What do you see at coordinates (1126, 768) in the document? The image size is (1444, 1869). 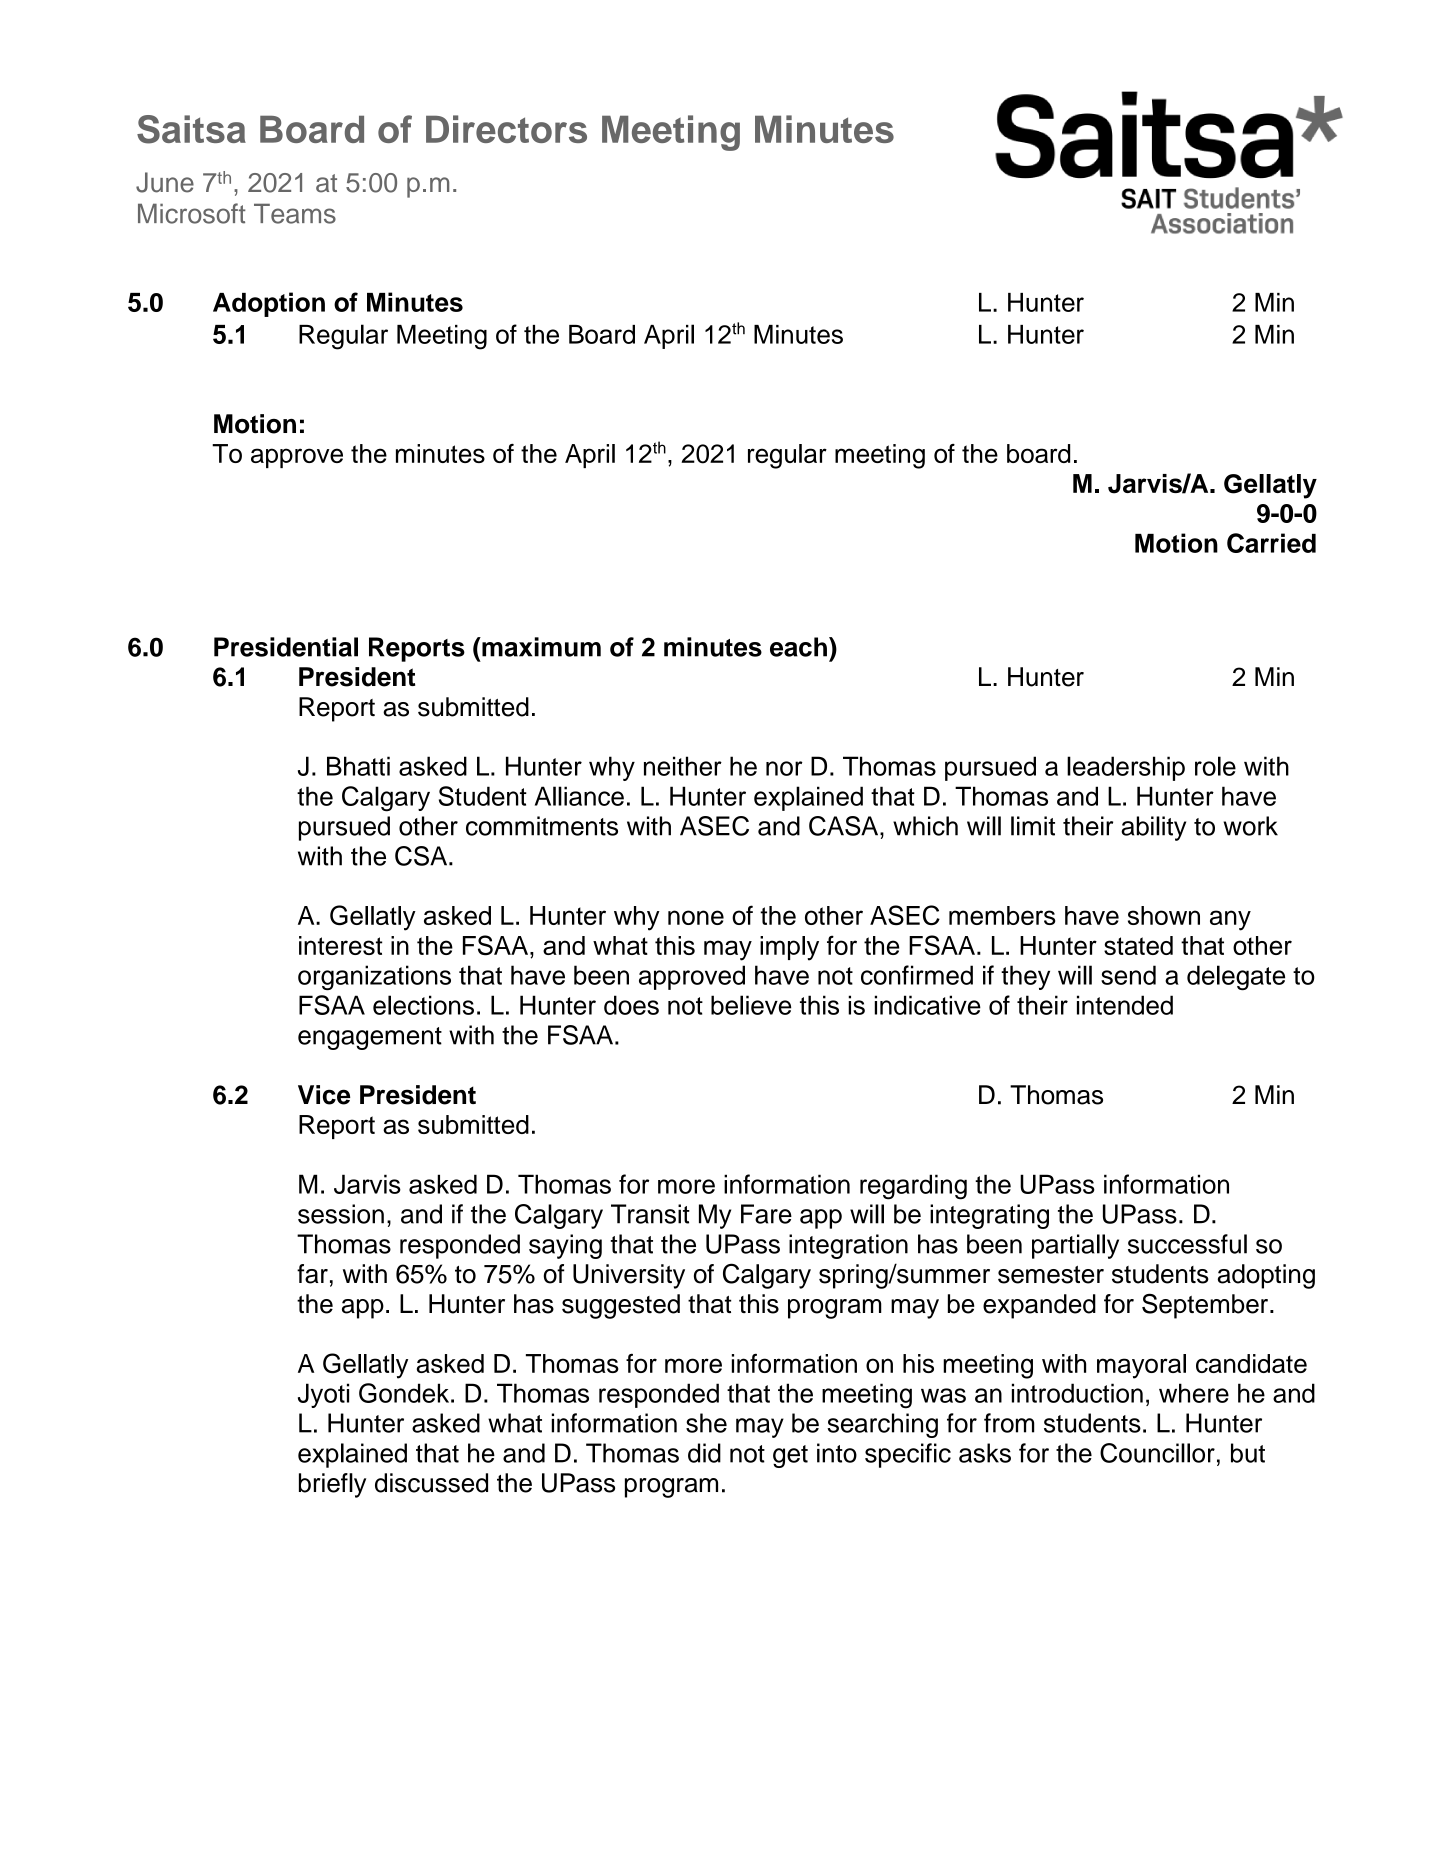 I see `leadership` at bounding box center [1126, 768].
